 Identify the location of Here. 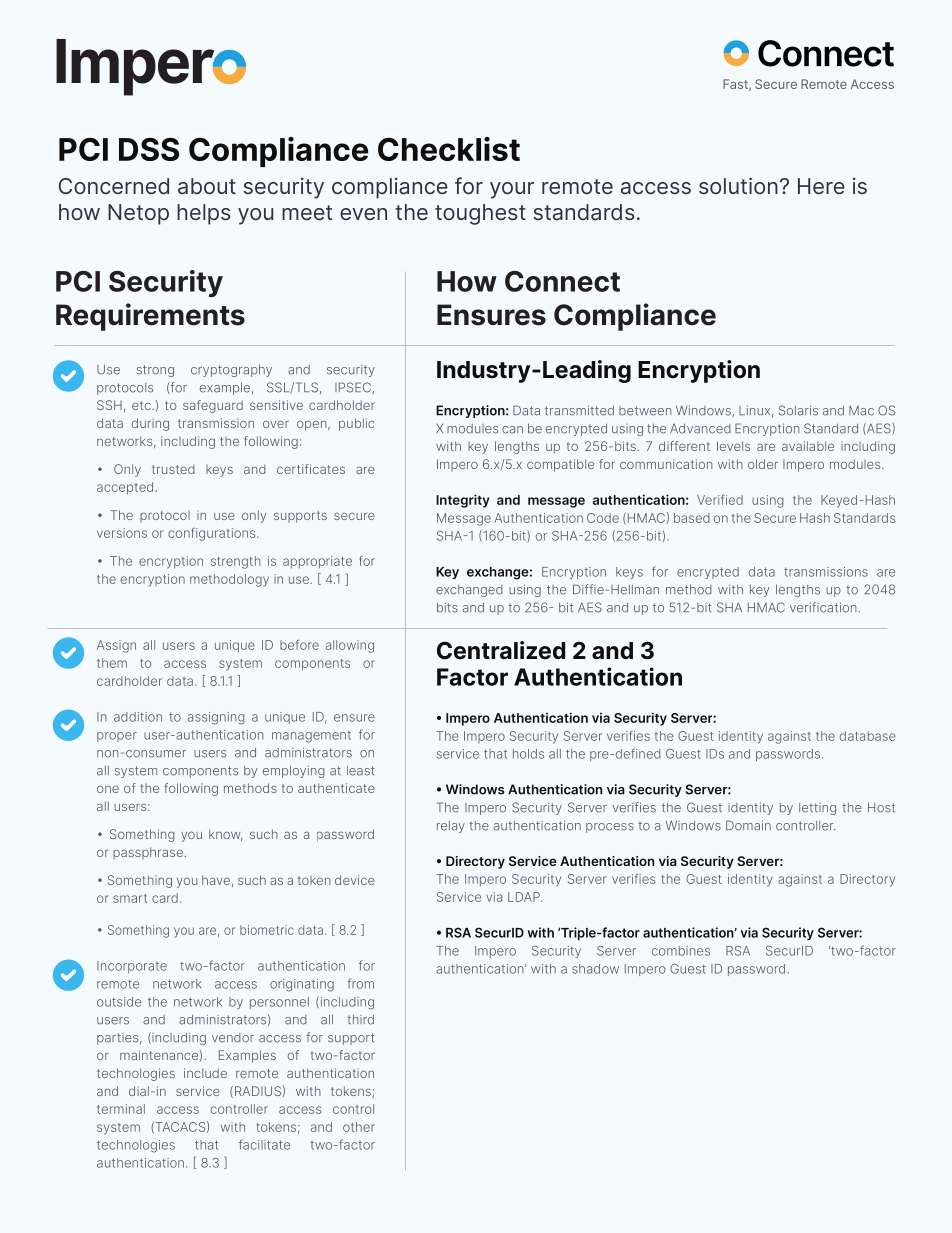
(821, 186).
